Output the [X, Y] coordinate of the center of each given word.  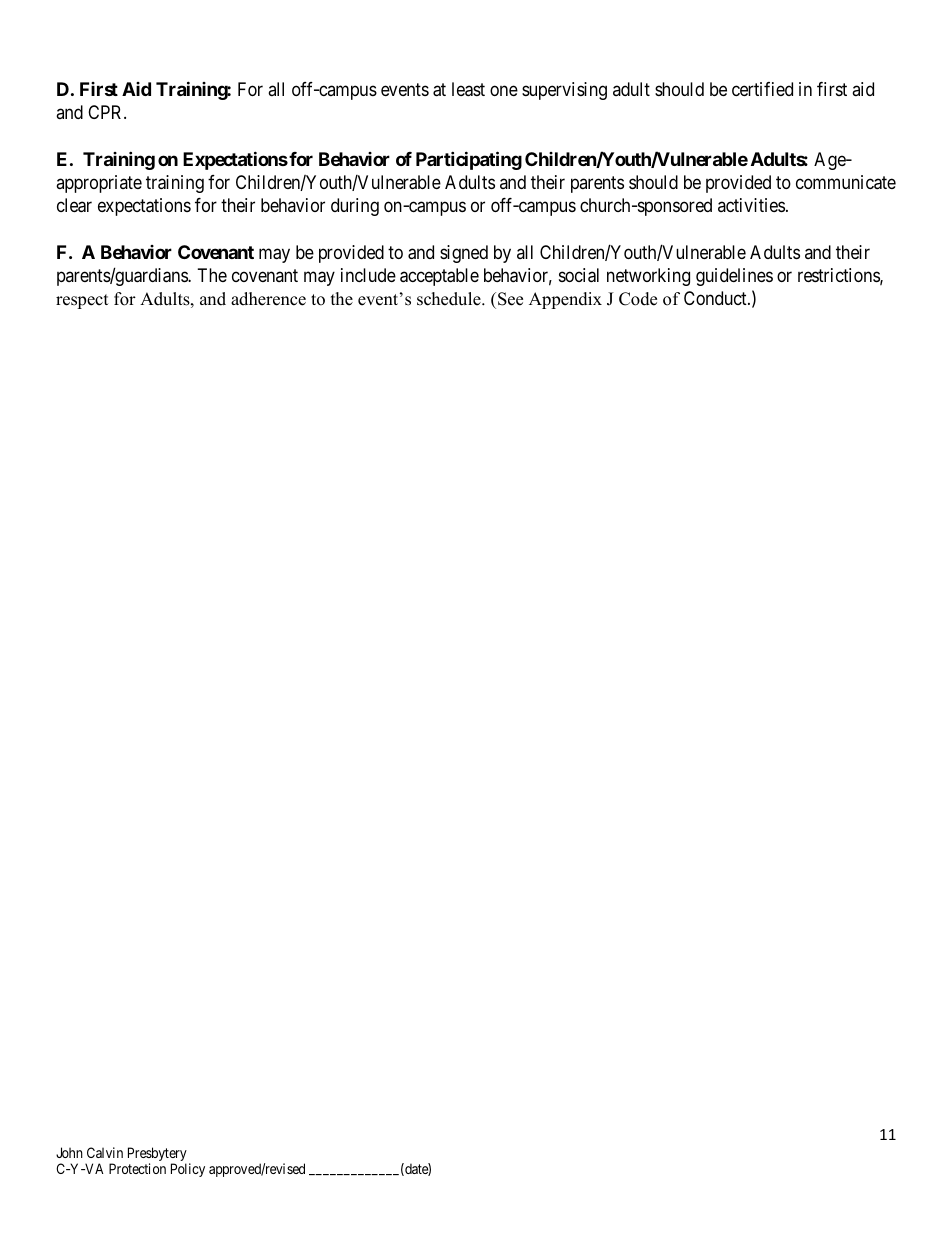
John [69, 1152]
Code [638, 299]
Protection [137, 1168]
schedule [450, 299]
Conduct [716, 298]
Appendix [565, 300]
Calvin [105, 1152]
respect [82, 301]
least [468, 89]
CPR [106, 112]
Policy [188, 1170]
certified [762, 89]
